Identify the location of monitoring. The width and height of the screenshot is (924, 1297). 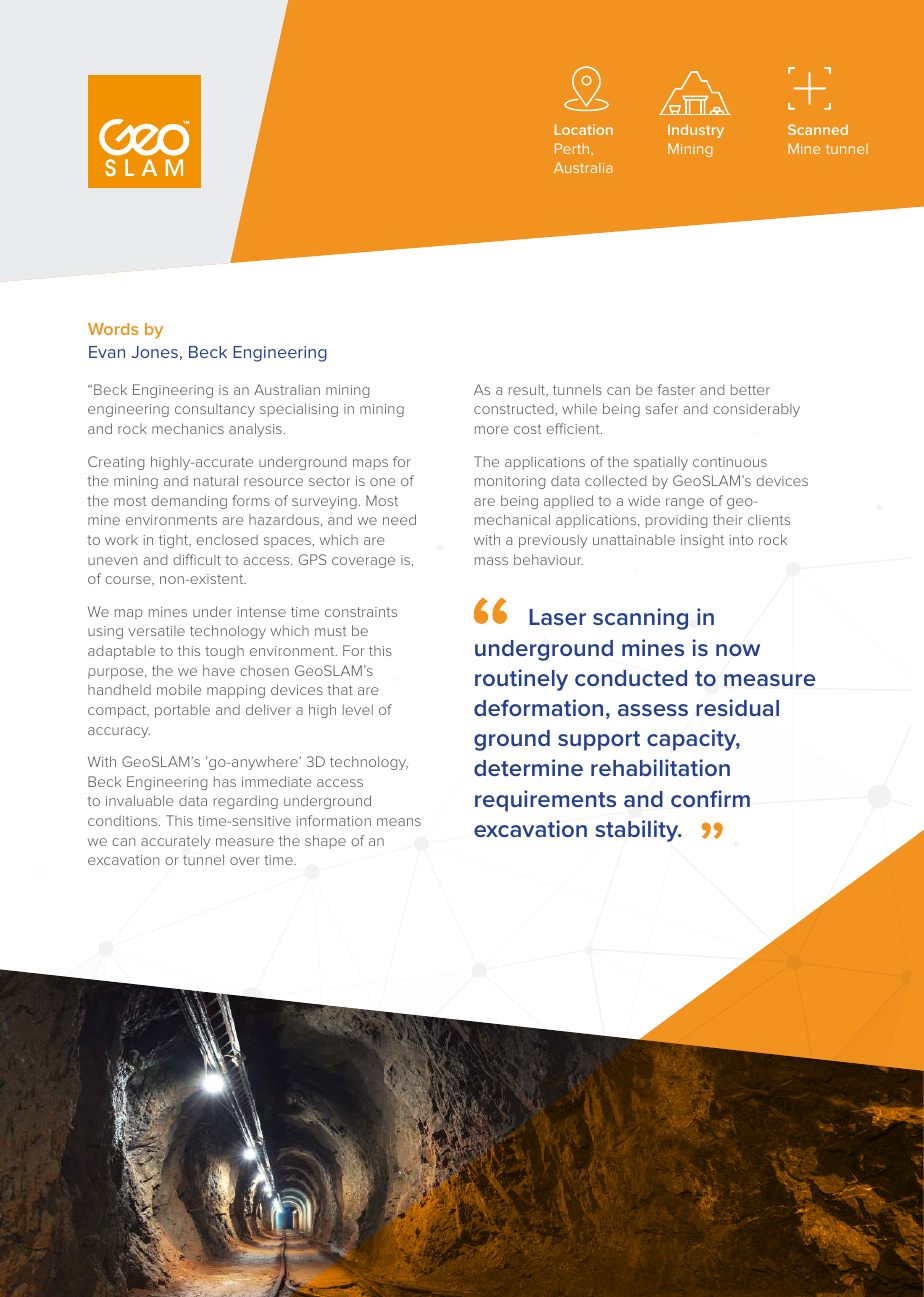
(510, 482).
